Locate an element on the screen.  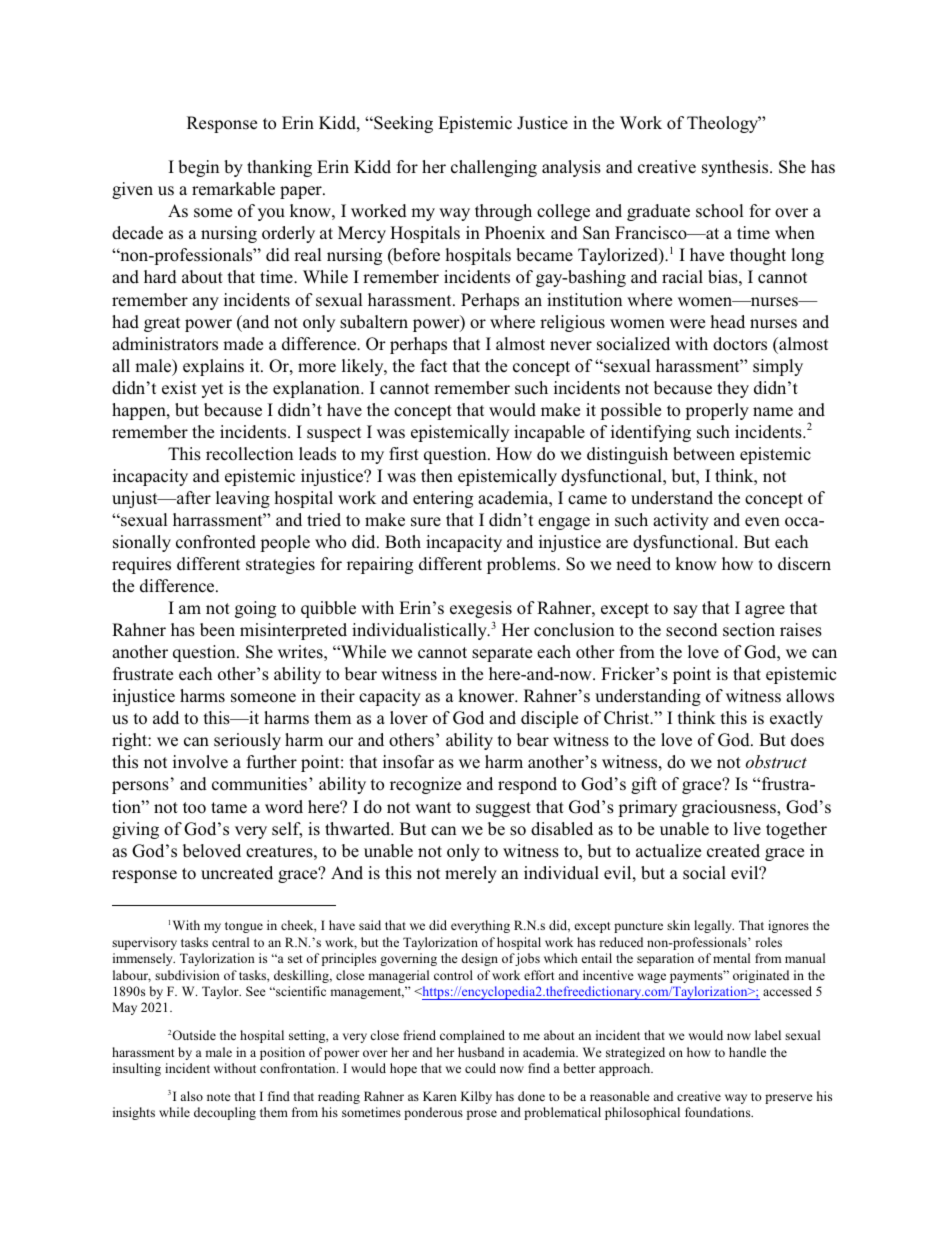
then is located at coordinates (437, 476).
